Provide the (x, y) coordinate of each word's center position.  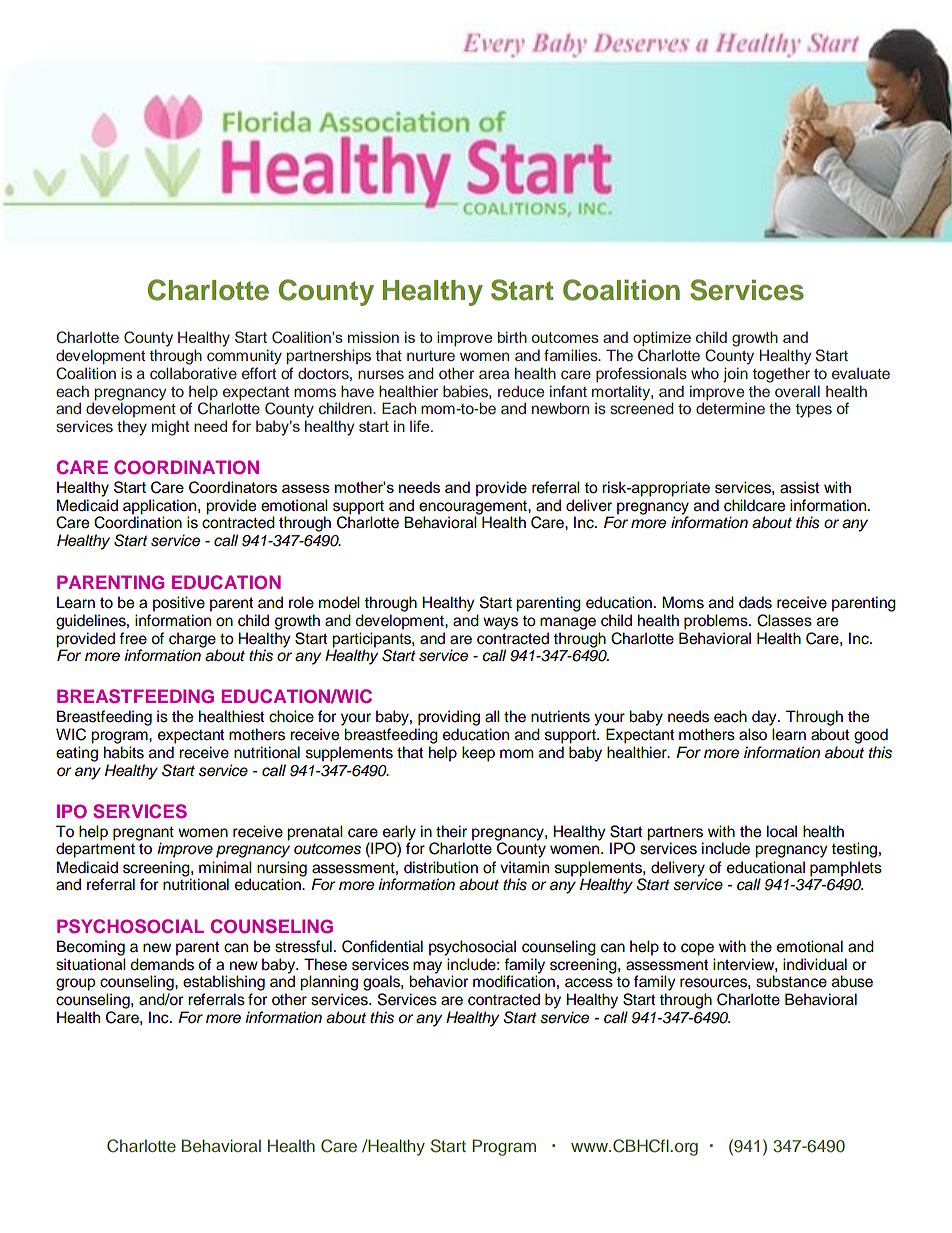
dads (755, 602)
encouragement (474, 509)
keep (478, 754)
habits (124, 752)
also (753, 734)
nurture (431, 356)
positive (179, 604)
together (781, 375)
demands (162, 964)
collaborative (193, 373)
